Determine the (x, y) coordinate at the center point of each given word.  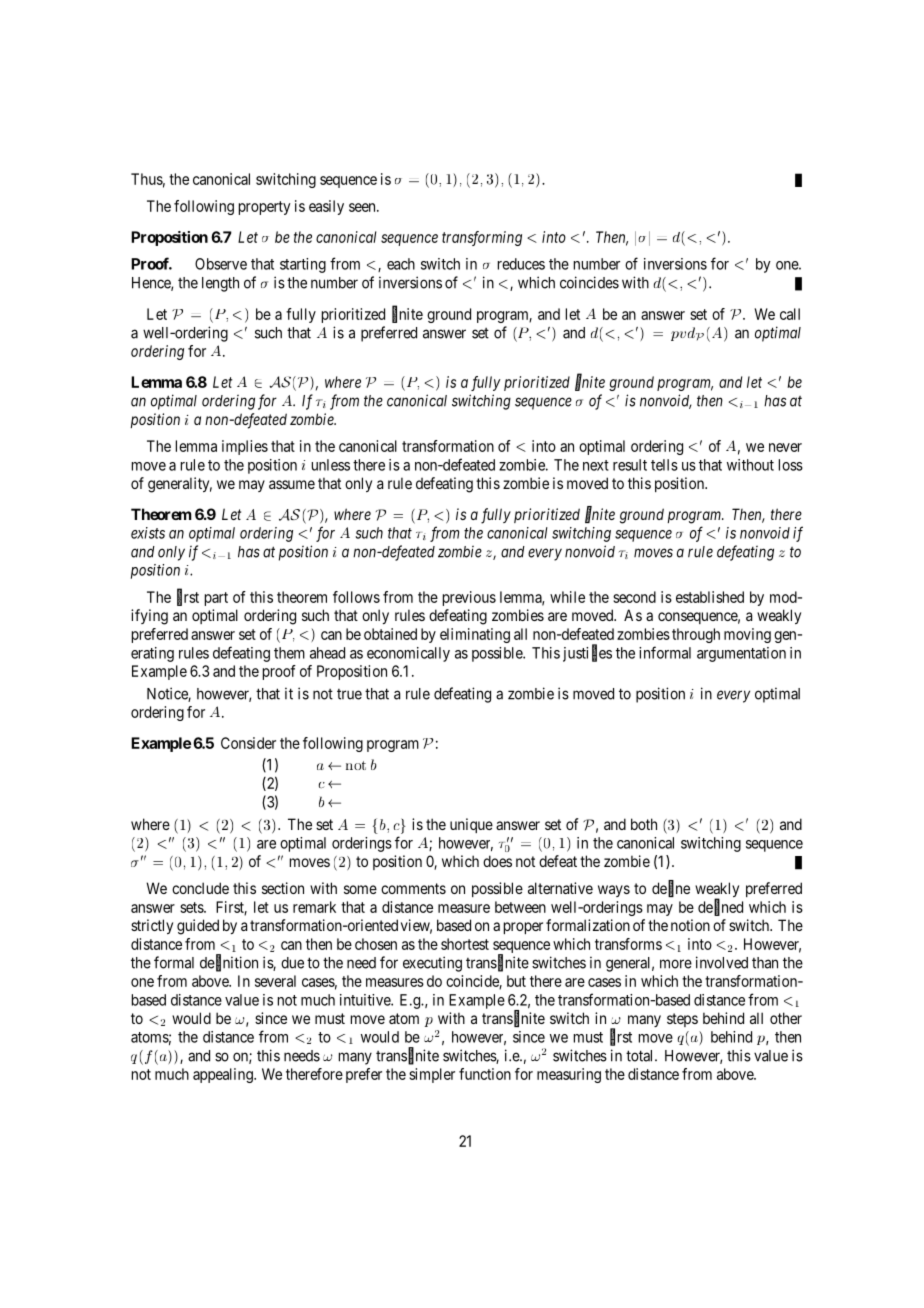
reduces (521, 264)
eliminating (475, 635)
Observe (221, 264)
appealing (224, 1075)
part (216, 599)
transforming (482, 238)
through (696, 635)
